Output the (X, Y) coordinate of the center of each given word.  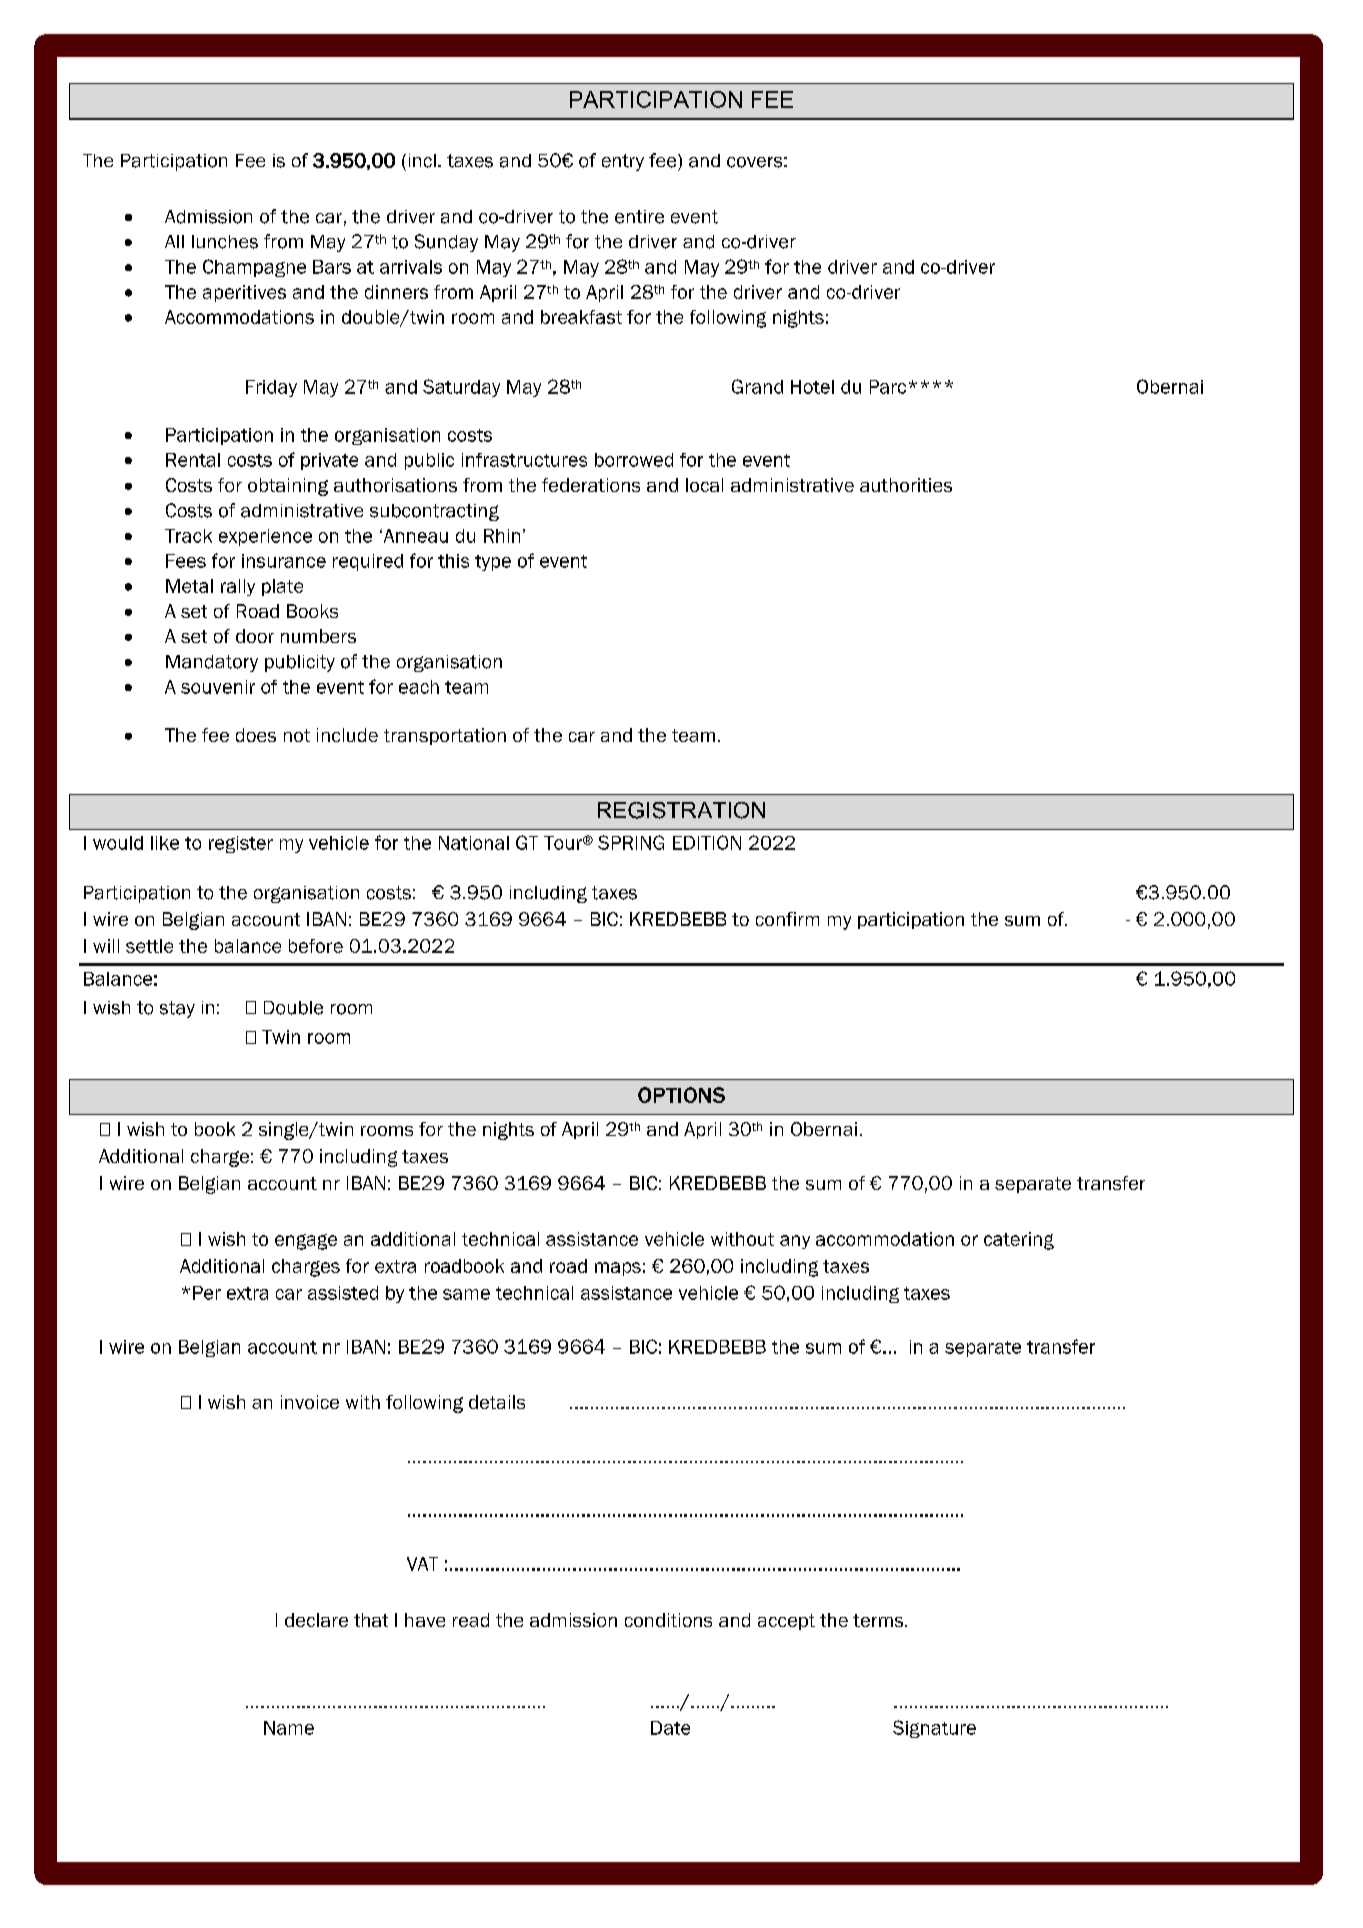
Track (188, 536)
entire (639, 217)
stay (177, 1009)
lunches (225, 242)
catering (1019, 1241)
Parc (888, 387)
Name (289, 1728)
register (241, 844)
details (497, 1402)
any (795, 1242)
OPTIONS (681, 1095)
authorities (906, 485)
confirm (787, 919)
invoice (310, 1402)
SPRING (631, 842)
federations (591, 485)
